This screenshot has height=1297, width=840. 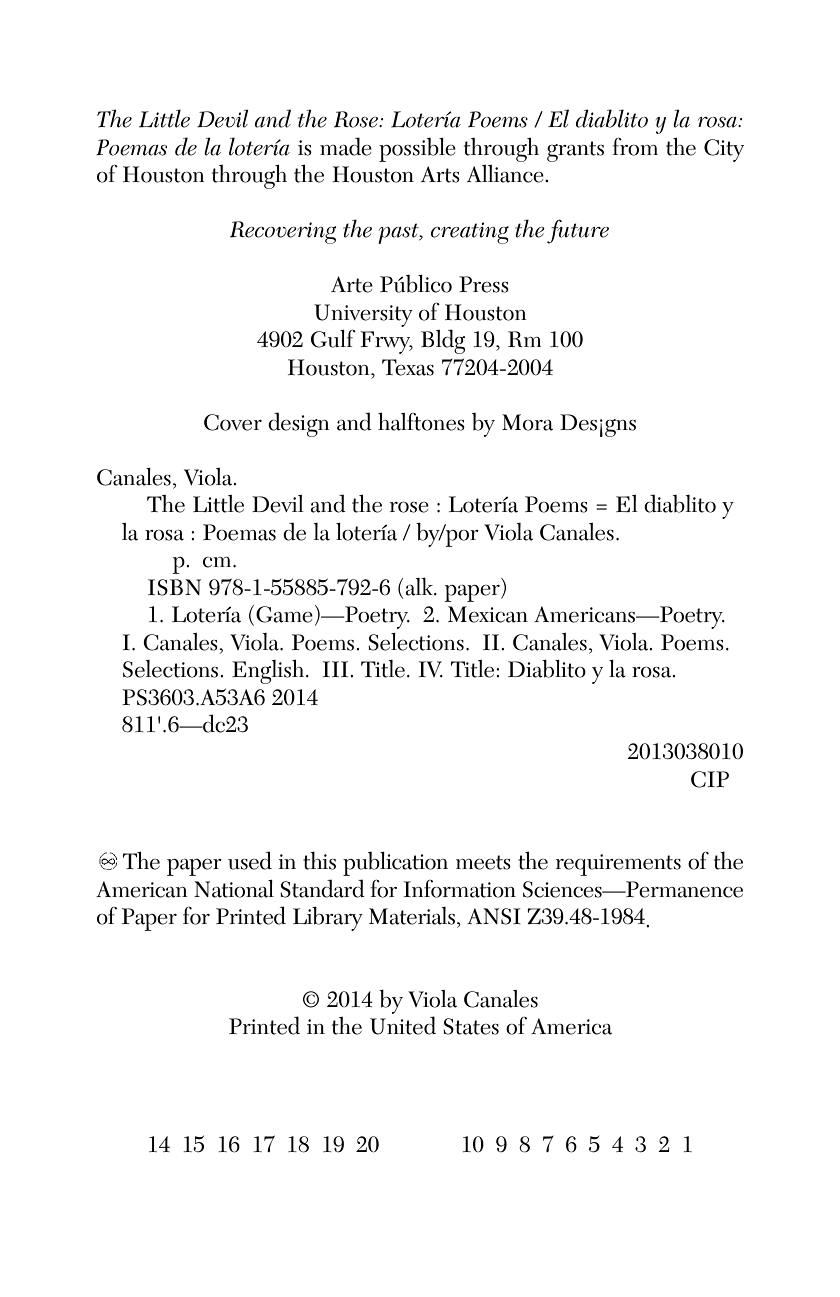 What do you see at coordinates (337, 669) in the screenshot?
I see `III` at bounding box center [337, 669].
